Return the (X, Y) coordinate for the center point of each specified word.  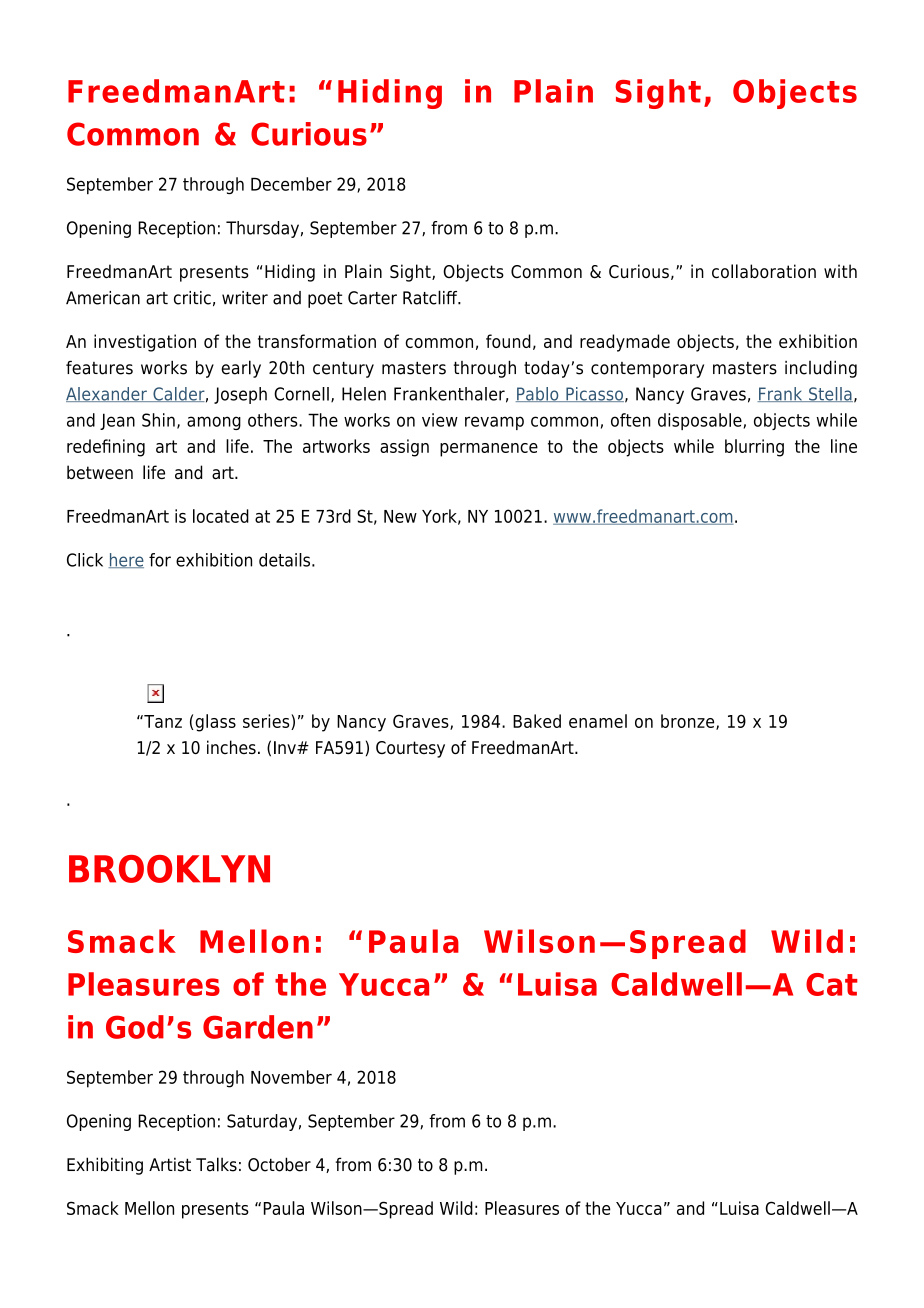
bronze (689, 722)
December (291, 184)
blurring (754, 448)
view (440, 420)
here (126, 560)
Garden (258, 1027)
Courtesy (410, 749)
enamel (598, 721)
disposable (700, 421)
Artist (170, 1164)
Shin (158, 420)
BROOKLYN (169, 869)
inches (231, 747)
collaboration (764, 271)
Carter (372, 298)
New (400, 516)
